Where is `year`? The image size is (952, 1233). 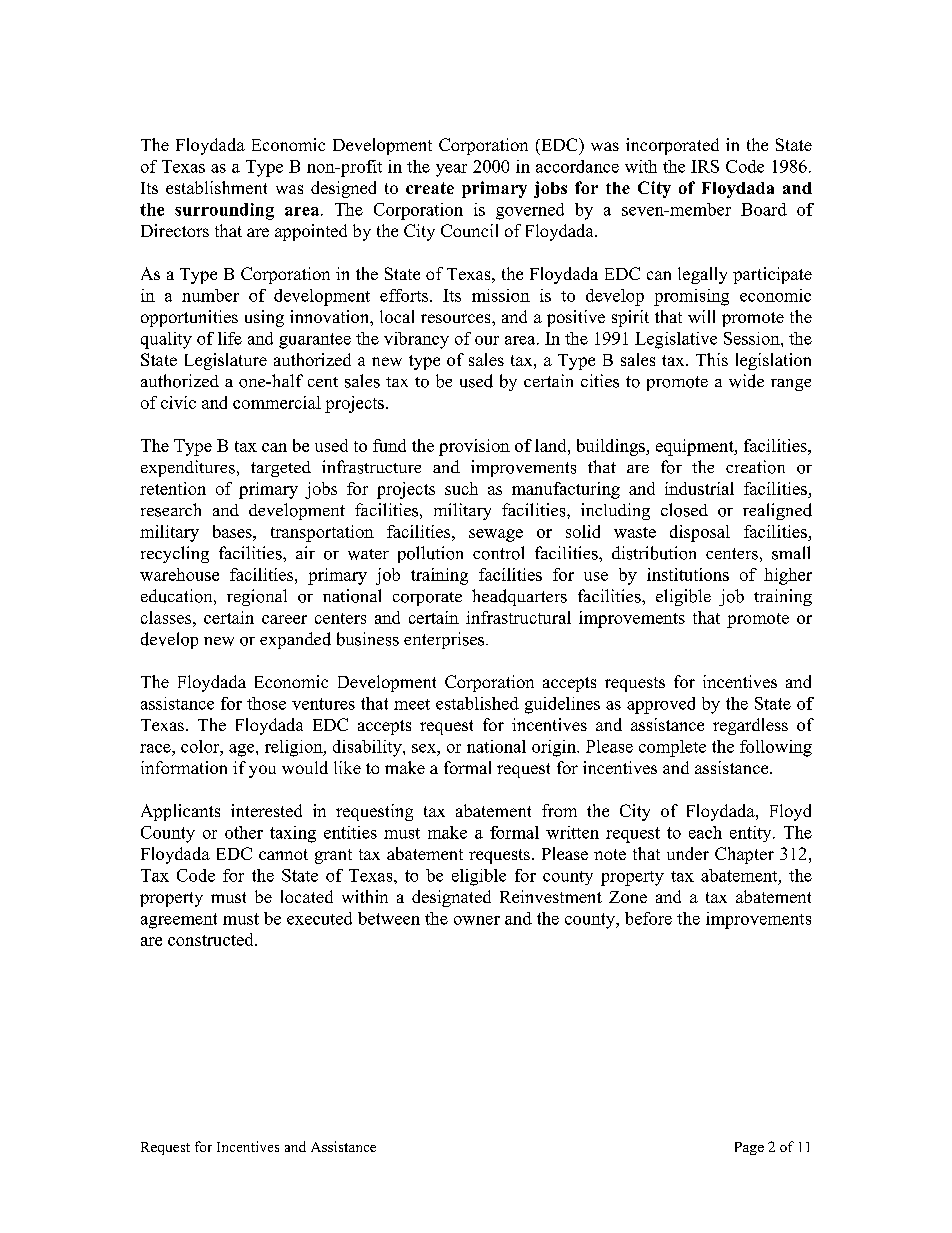 year is located at coordinates (451, 170).
